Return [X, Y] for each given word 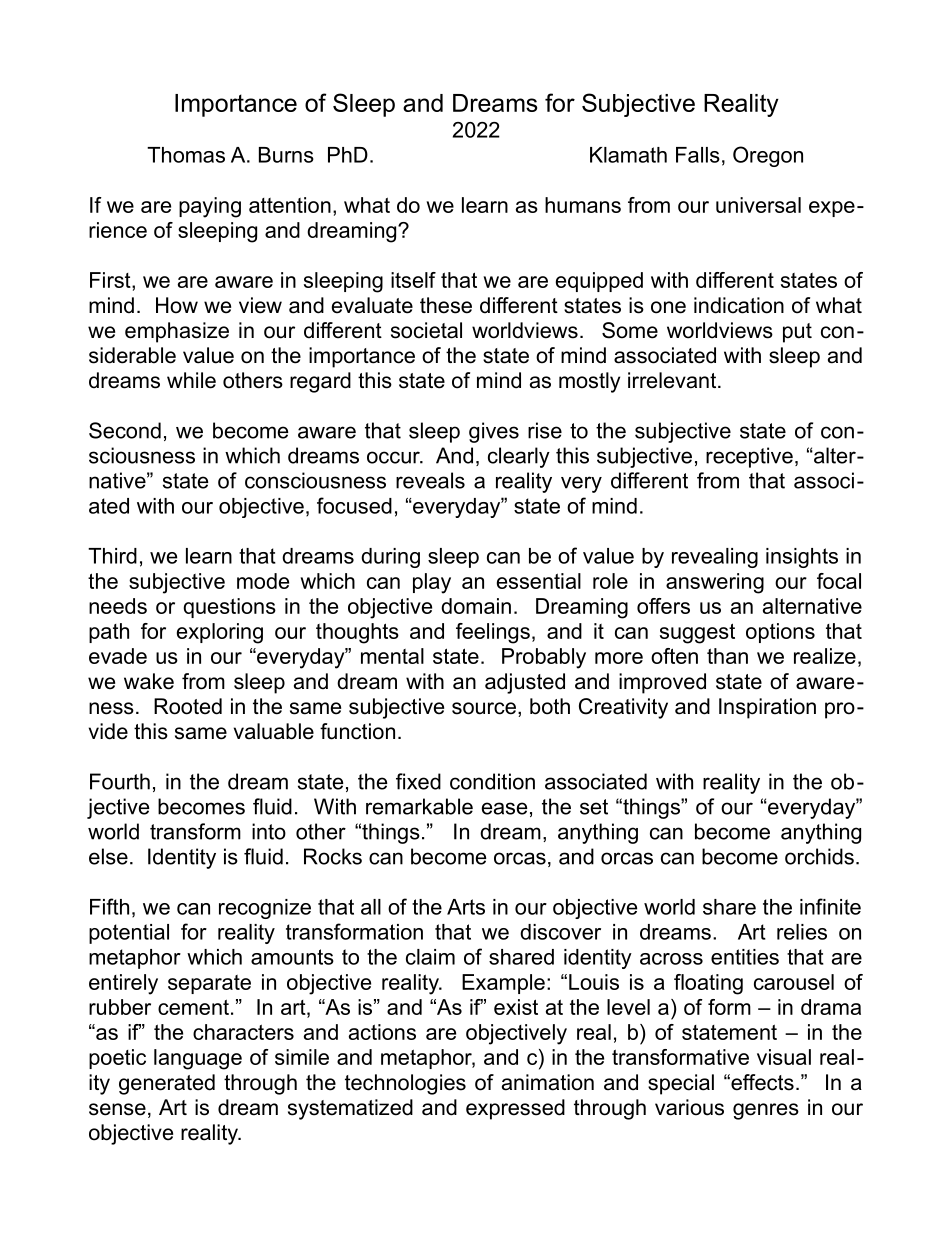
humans [583, 205]
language [198, 1059]
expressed [515, 1109]
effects [761, 1082]
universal [758, 205]
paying [210, 207]
